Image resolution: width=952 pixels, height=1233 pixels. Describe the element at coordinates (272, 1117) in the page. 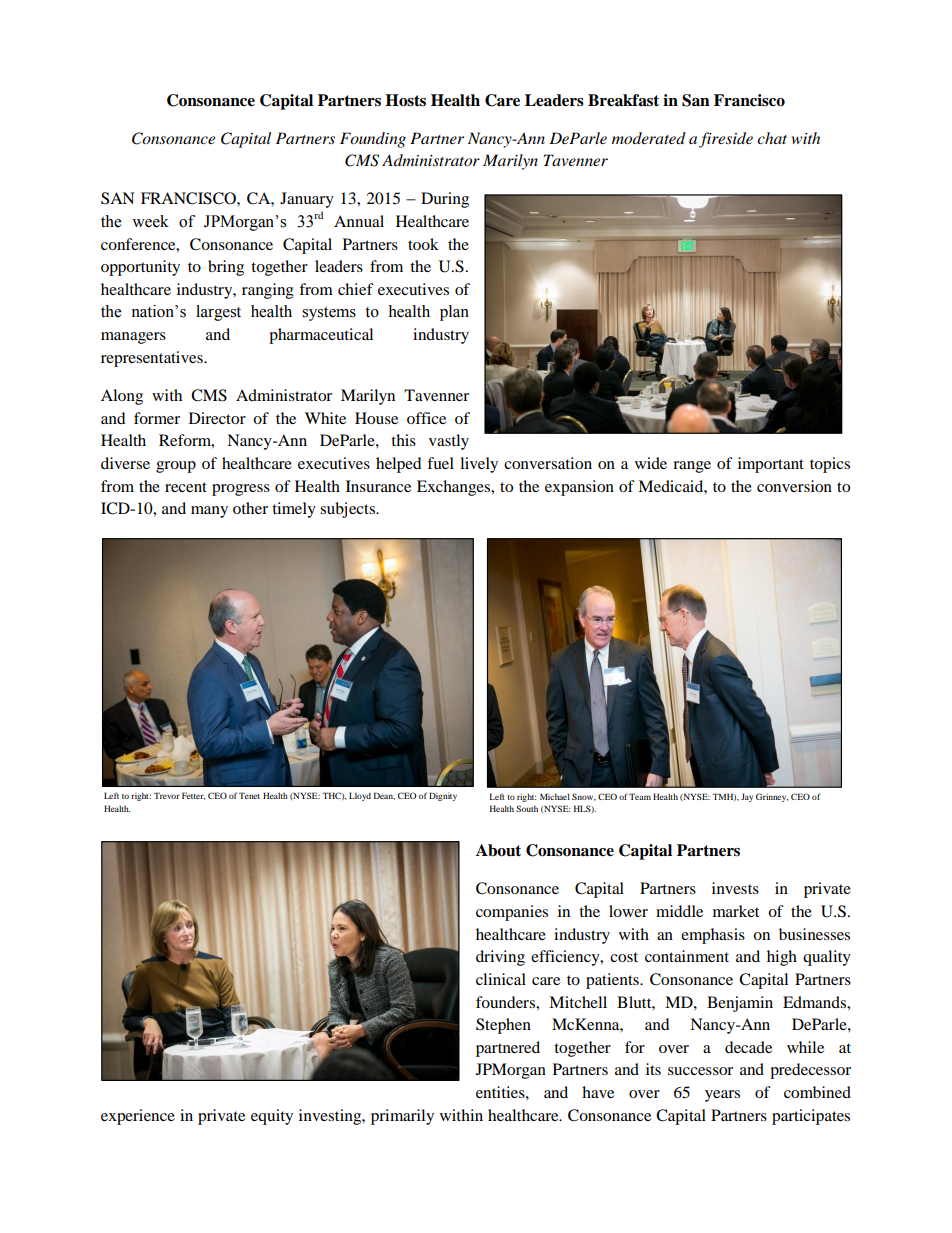

I see `equity` at that location.
